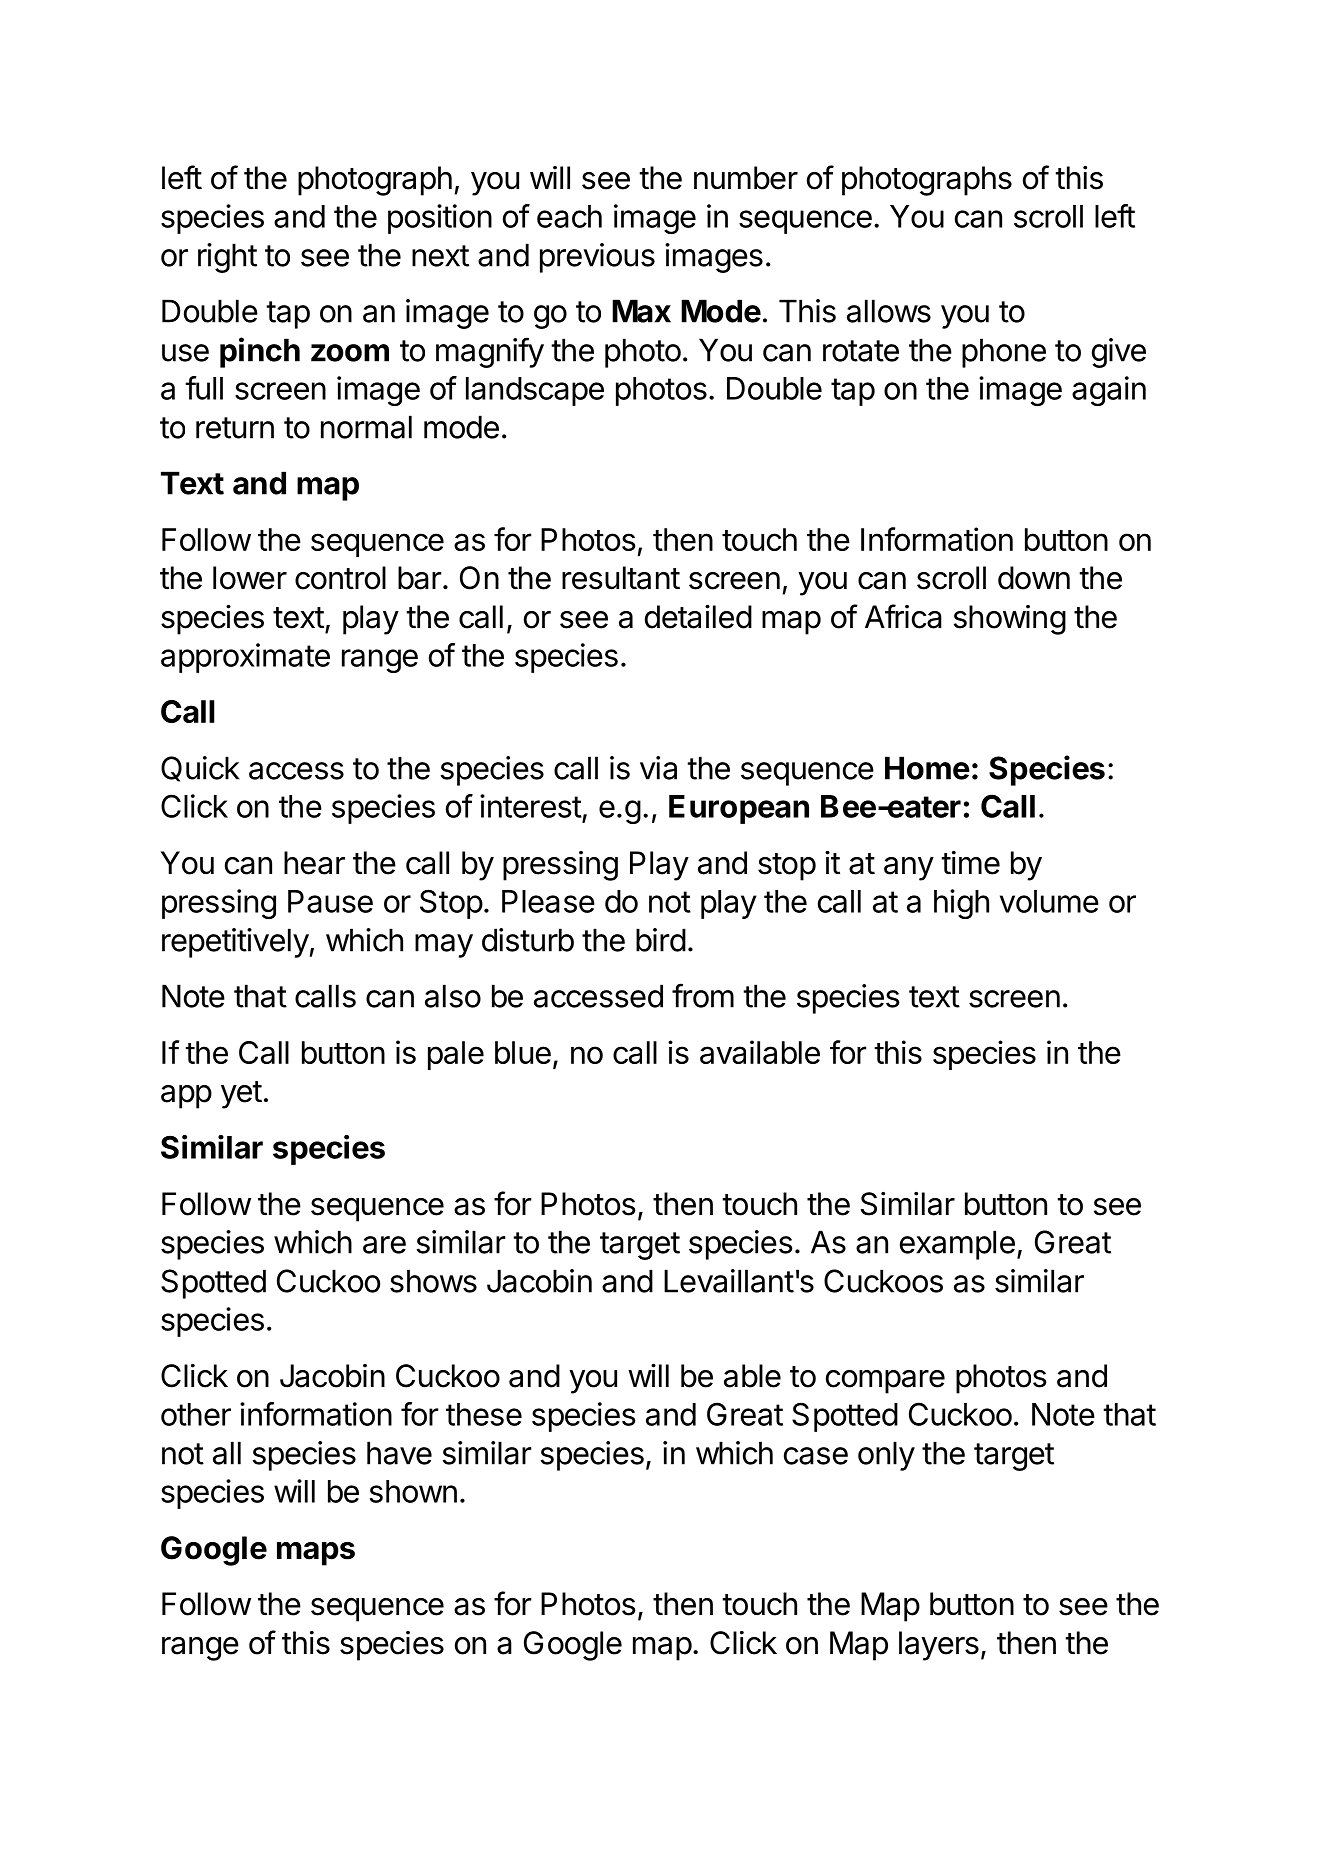 The width and height of the screenshot is (1321, 1868). Describe the element at coordinates (340, 578) in the screenshot. I see `control` at that location.
